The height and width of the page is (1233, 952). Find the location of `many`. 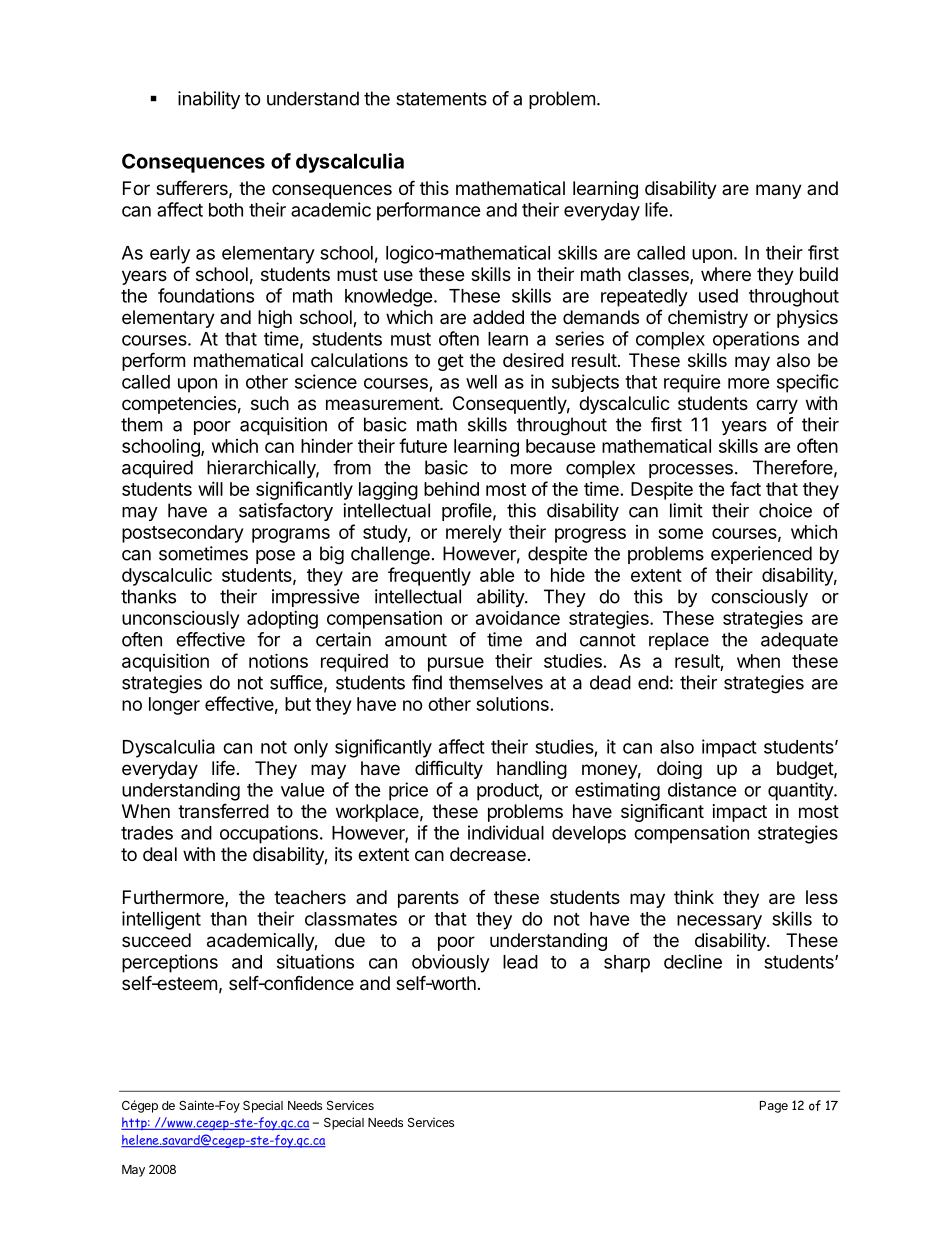

many is located at coordinates (779, 191).
